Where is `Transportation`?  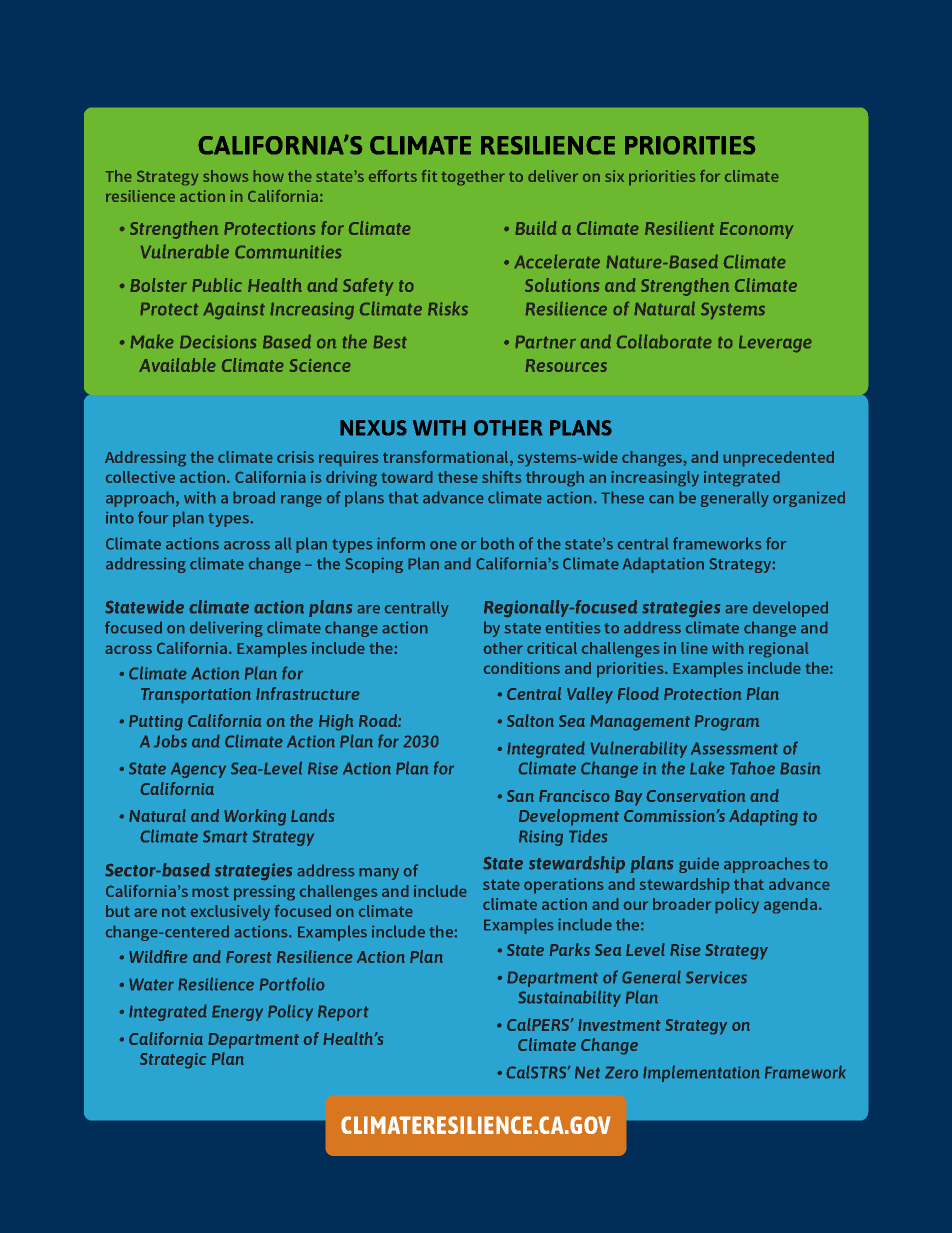
Transportation is located at coordinates (196, 696).
